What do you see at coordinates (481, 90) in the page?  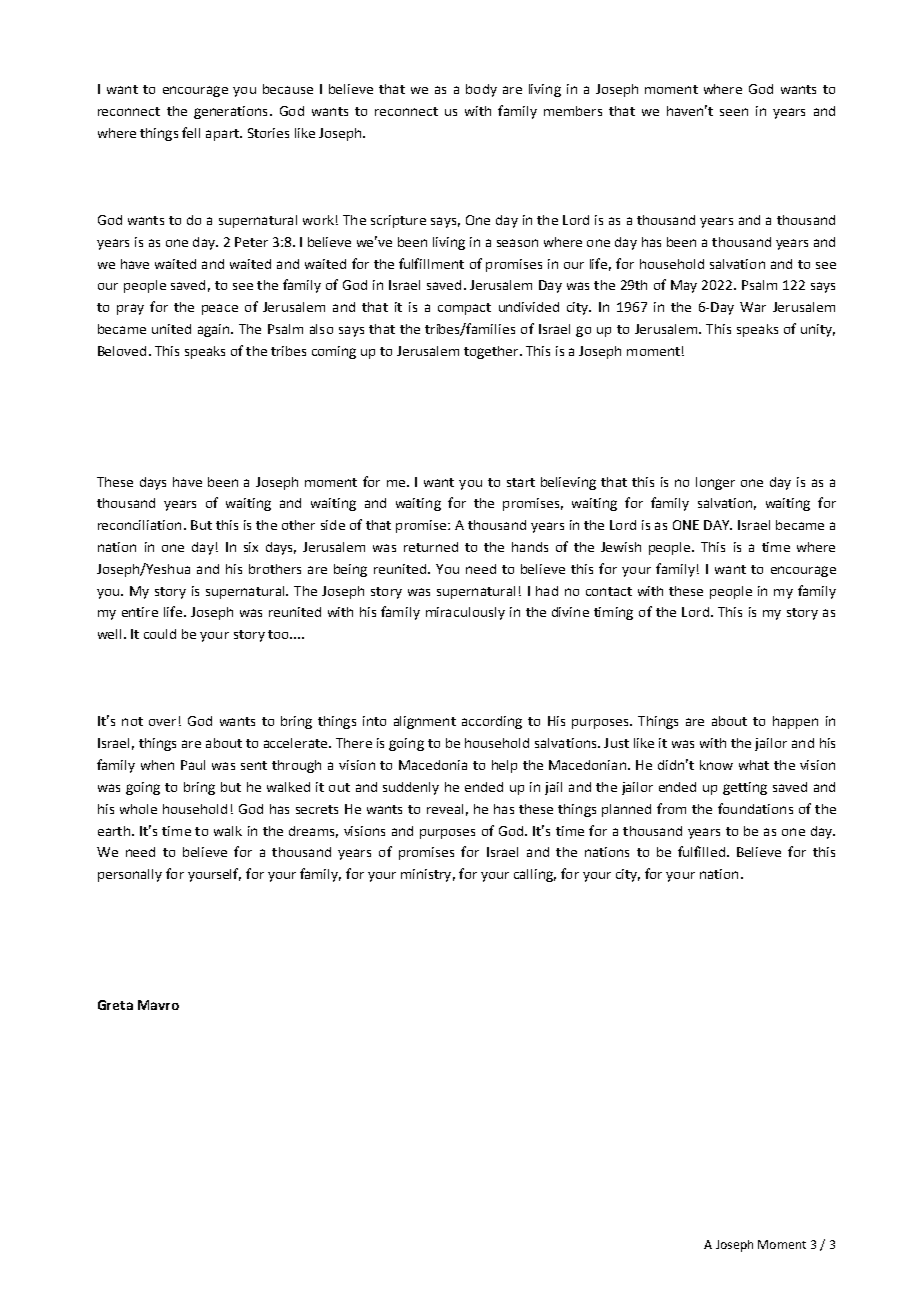 I see `body` at bounding box center [481, 90].
